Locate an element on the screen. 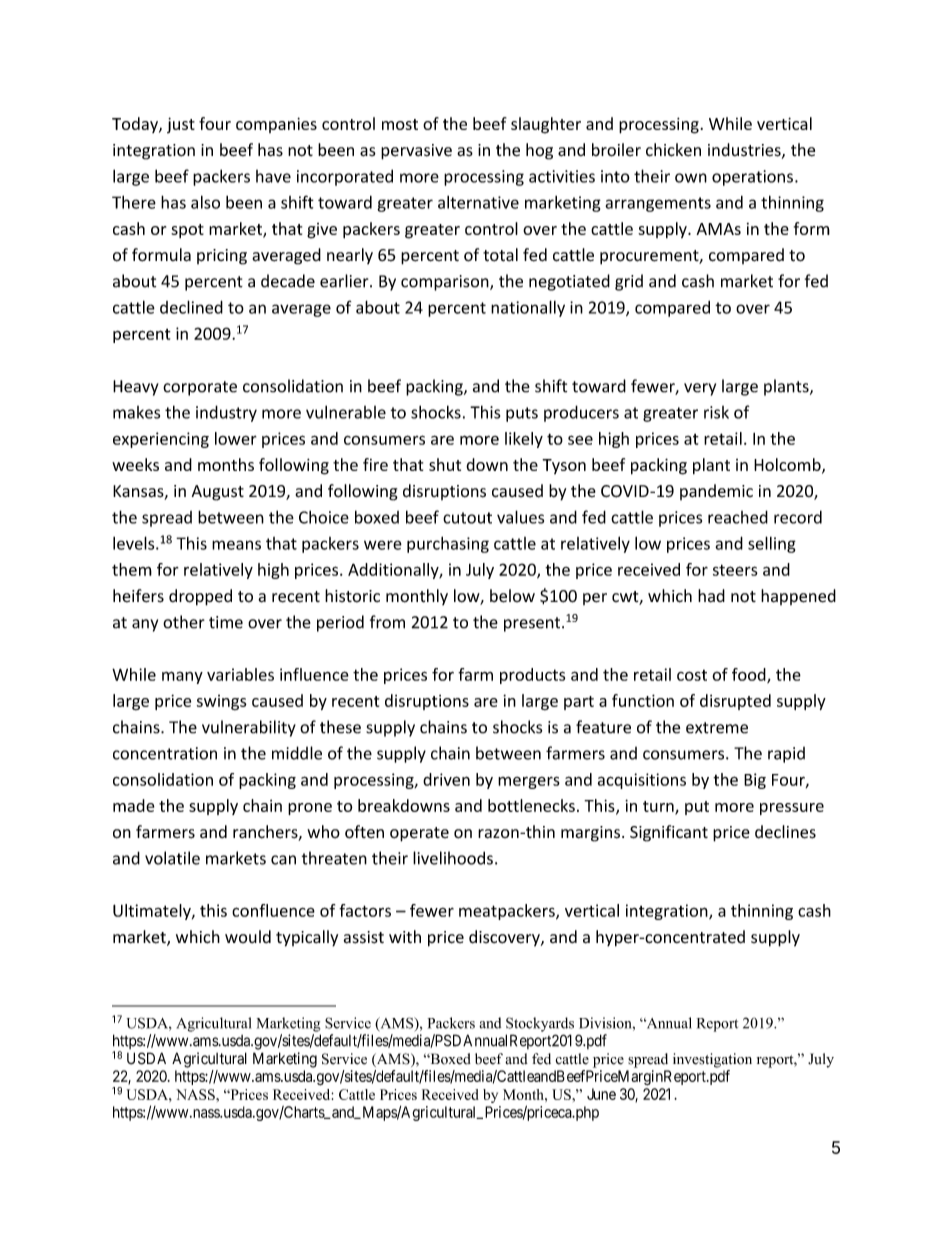 Image resolution: width=952 pixels, height=1233 pixels. risk is located at coordinates (716, 412).
